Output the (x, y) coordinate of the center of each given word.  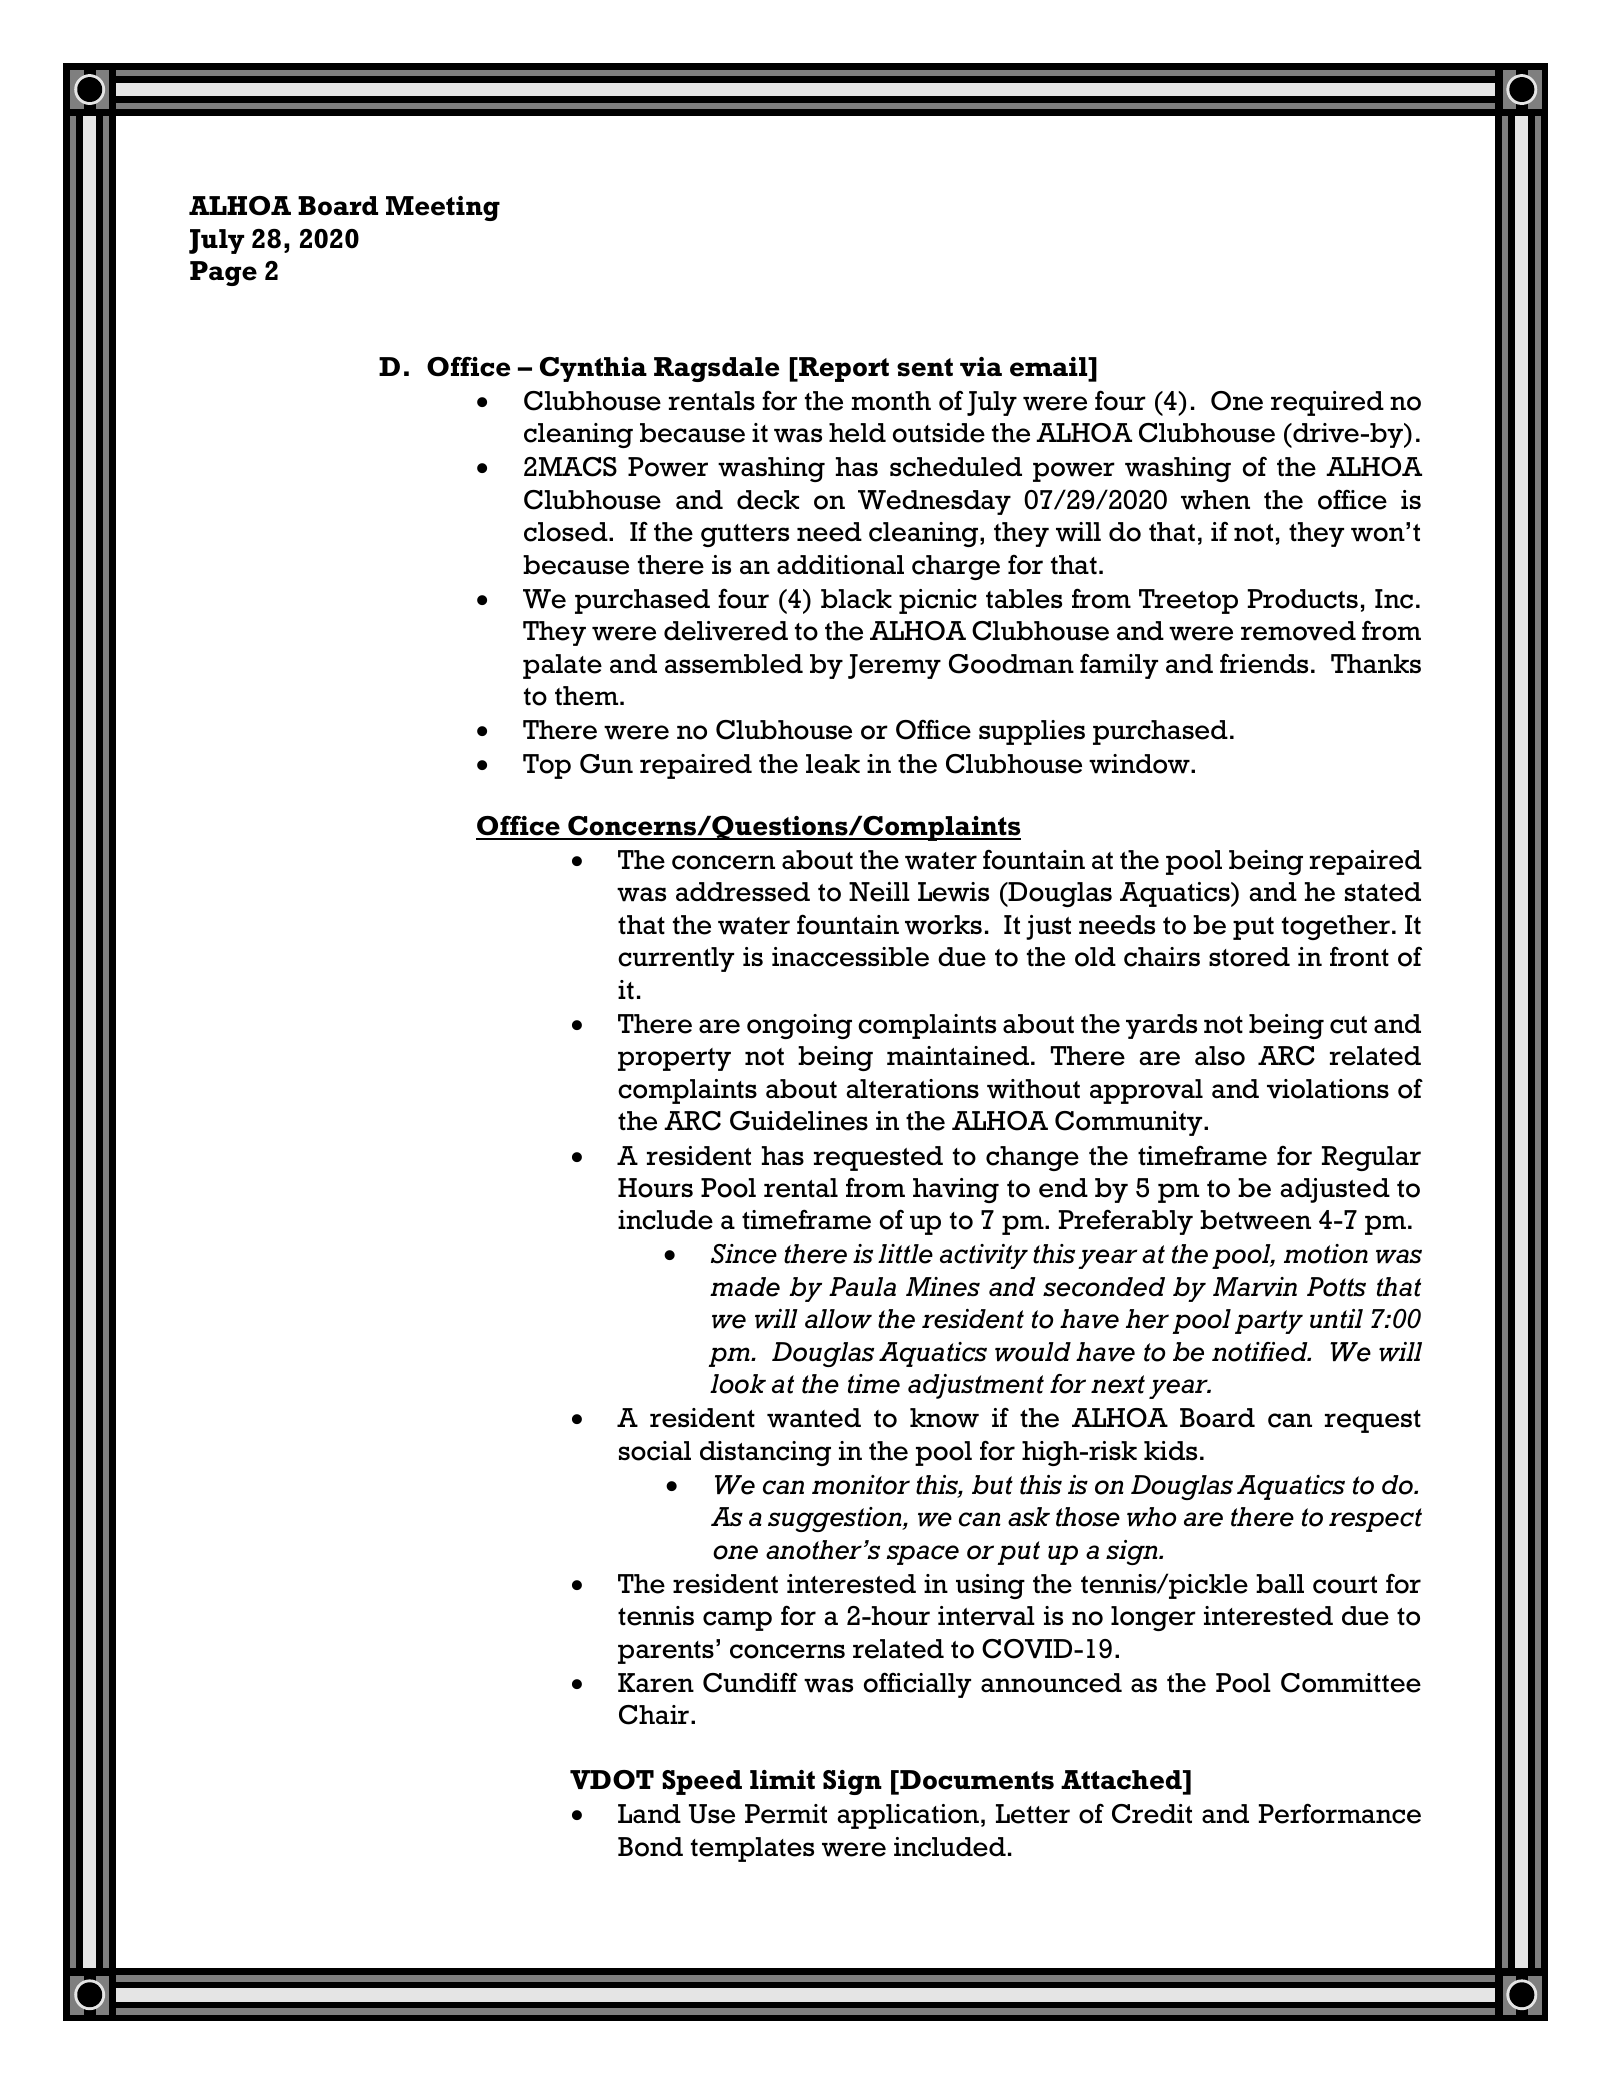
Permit (786, 1814)
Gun (606, 764)
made (745, 1287)
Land (649, 1814)
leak (833, 764)
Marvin (1255, 1287)
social (655, 1451)
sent (925, 367)
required (1327, 403)
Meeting (443, 208)
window (1140, 764)
